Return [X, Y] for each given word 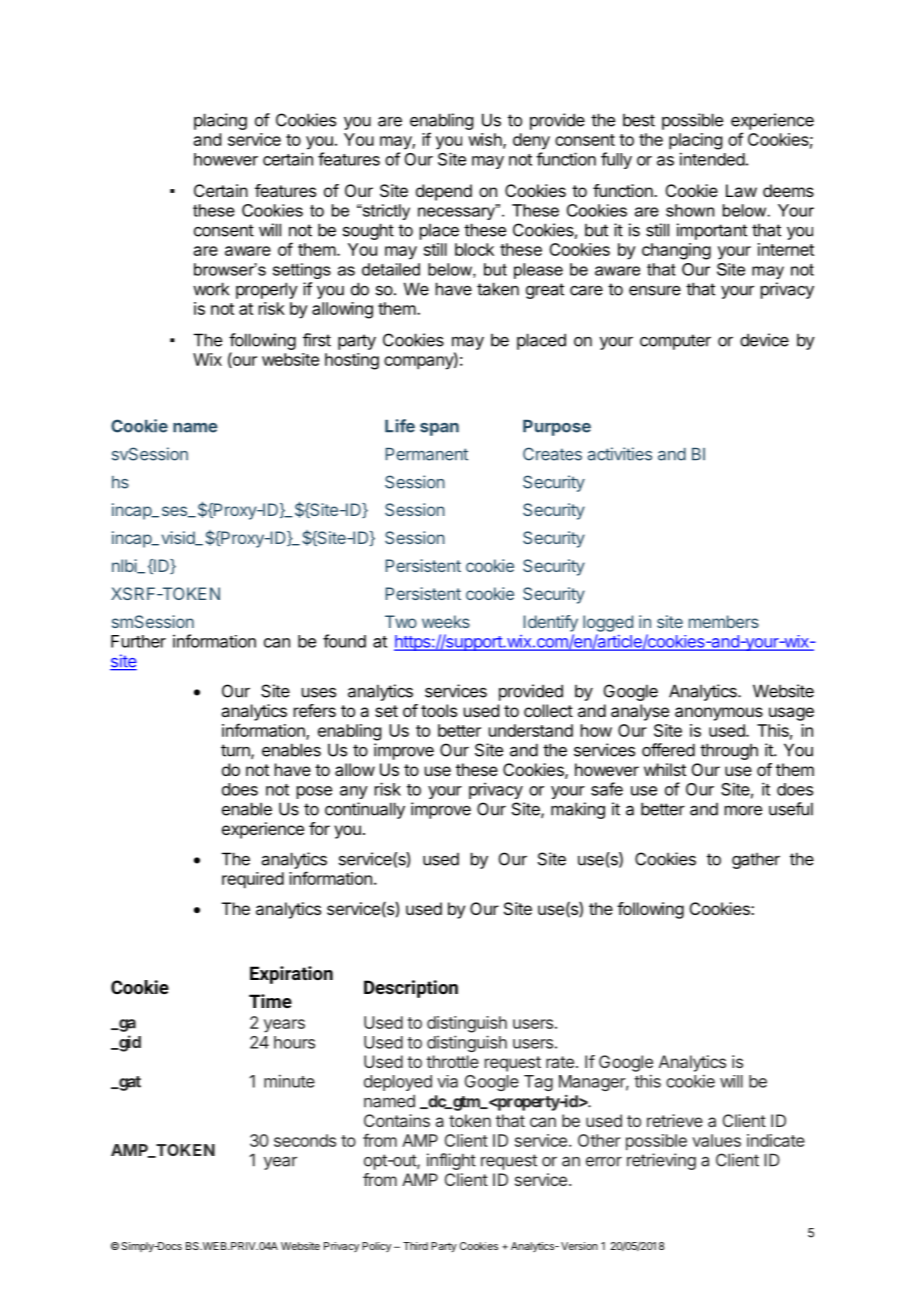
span [439, 429]
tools [439, 710]
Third [415, 1246]
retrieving [661, 1161]
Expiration [291, 975]
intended [712, 159]
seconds [305, 1140]
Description [411, 989]
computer [675, 342]
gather [756, 860]
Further [138, 641]
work [211, 289]
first [317, 340]
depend [444, 192]
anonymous [719, 714]
